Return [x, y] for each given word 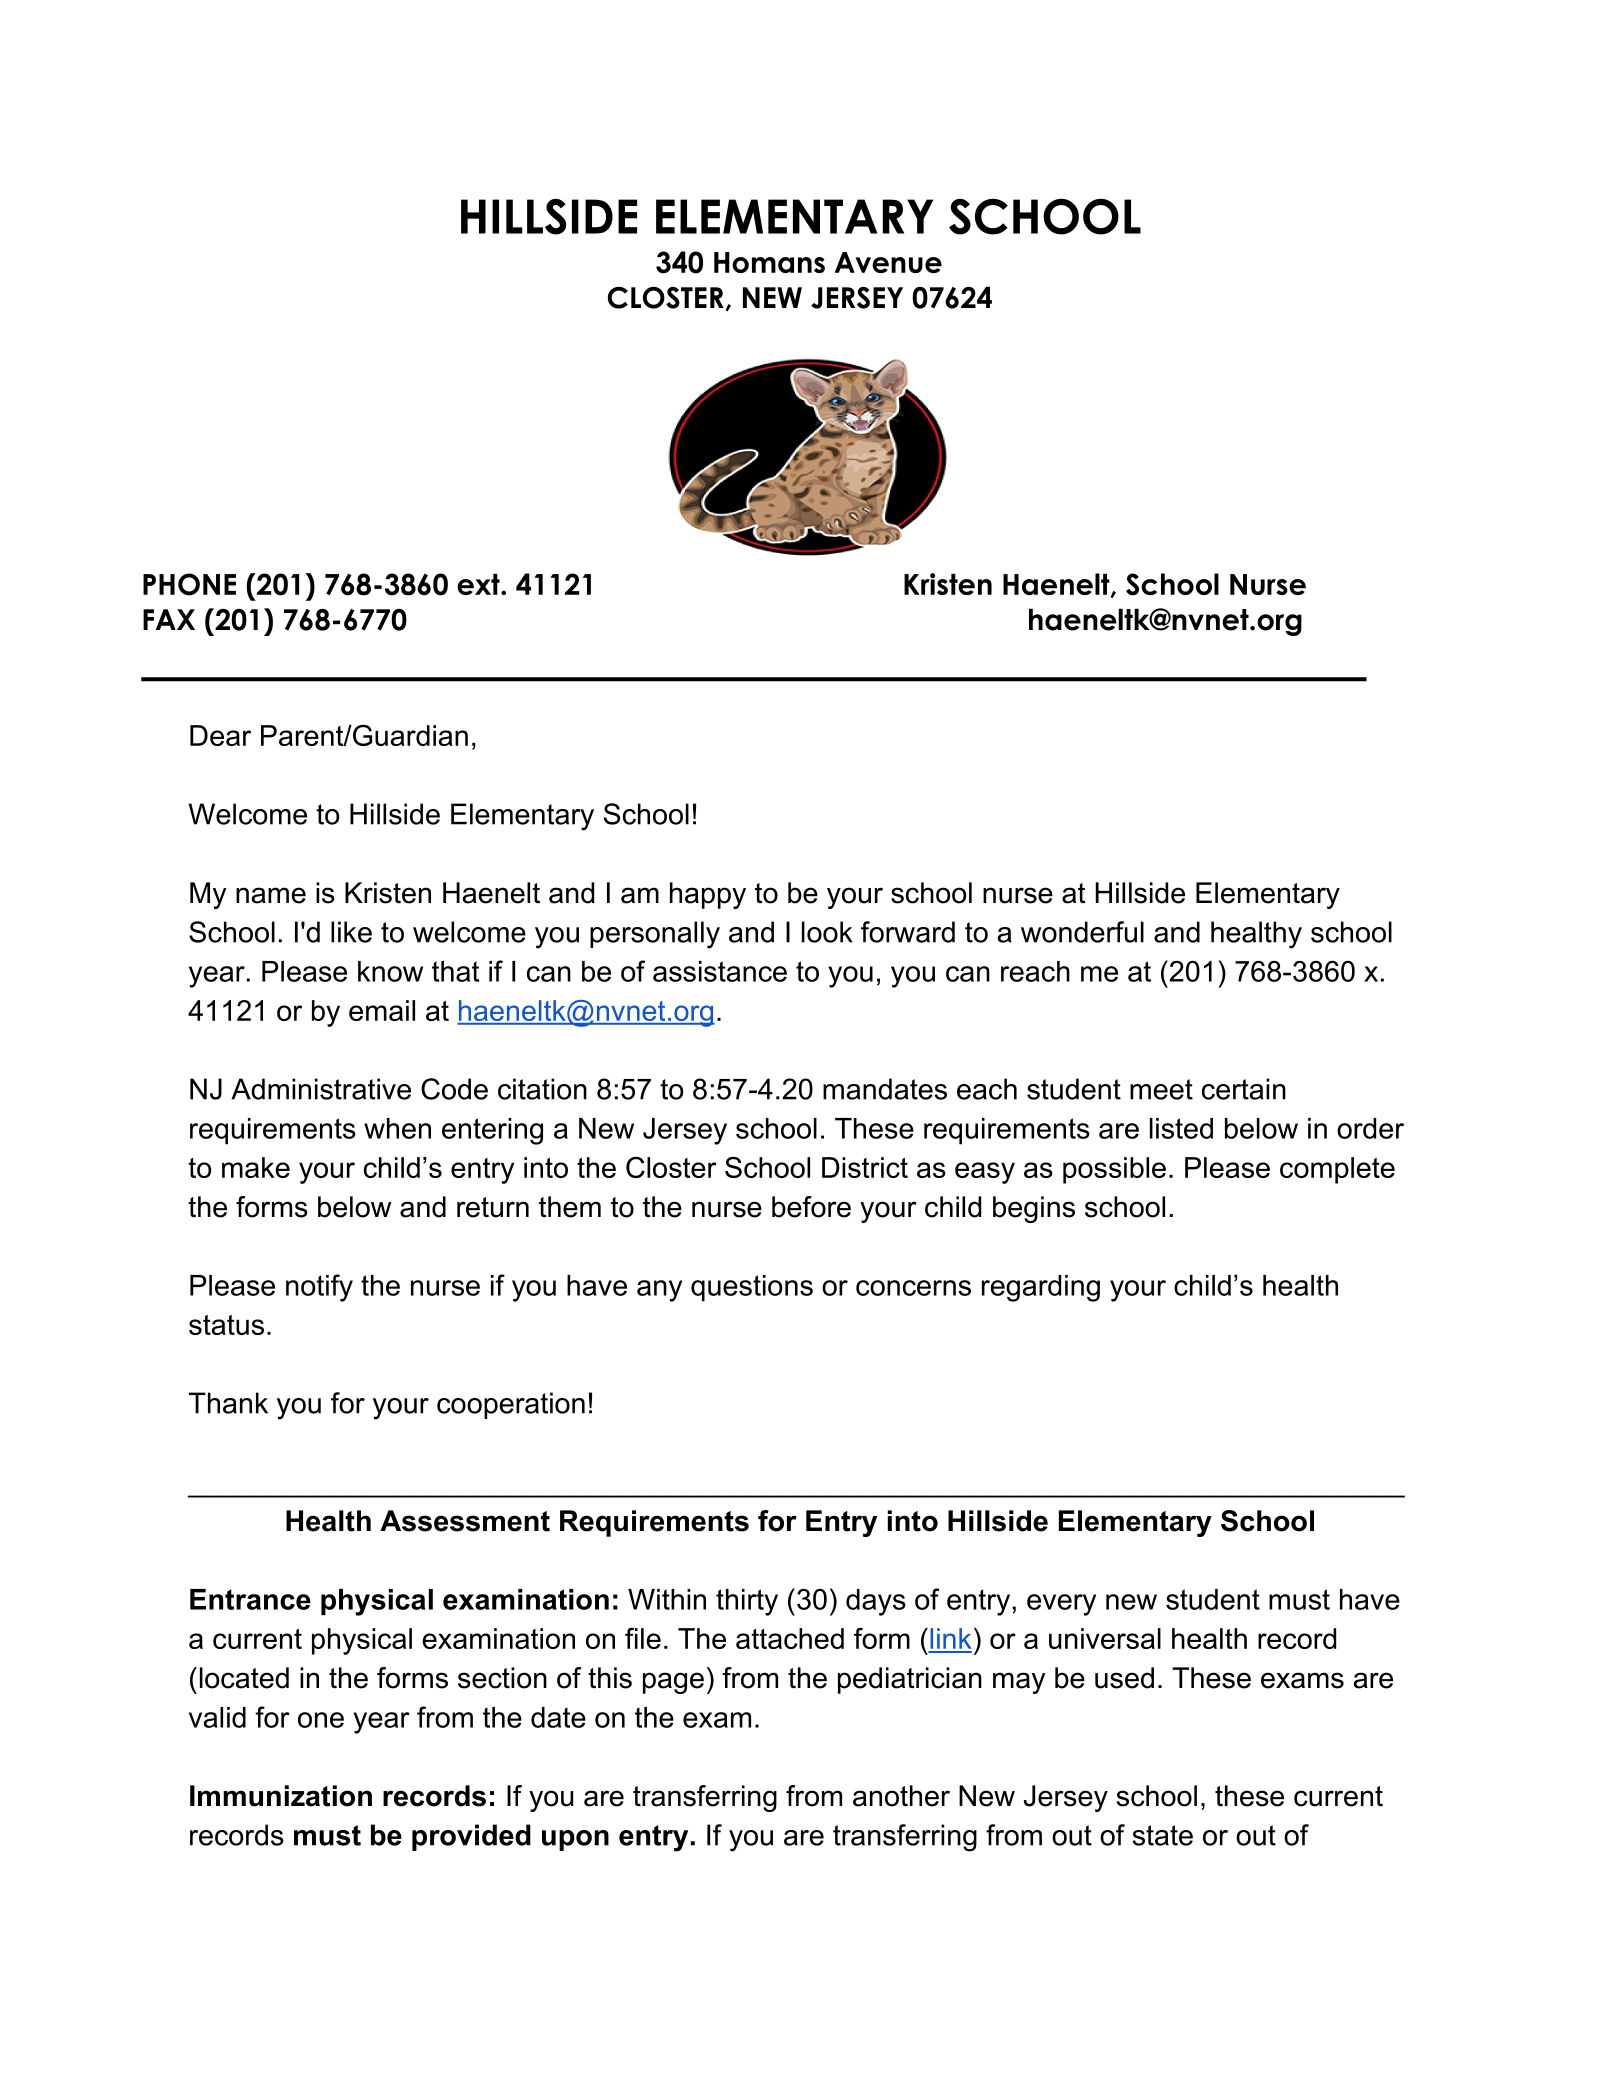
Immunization [281, 1796]
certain [1244, 1089]
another [901, 1796]
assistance [720, 971]
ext [479, 584]
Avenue [888, 262]
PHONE [189, 584]
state [1162, 1835]
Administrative [321, 1089]
